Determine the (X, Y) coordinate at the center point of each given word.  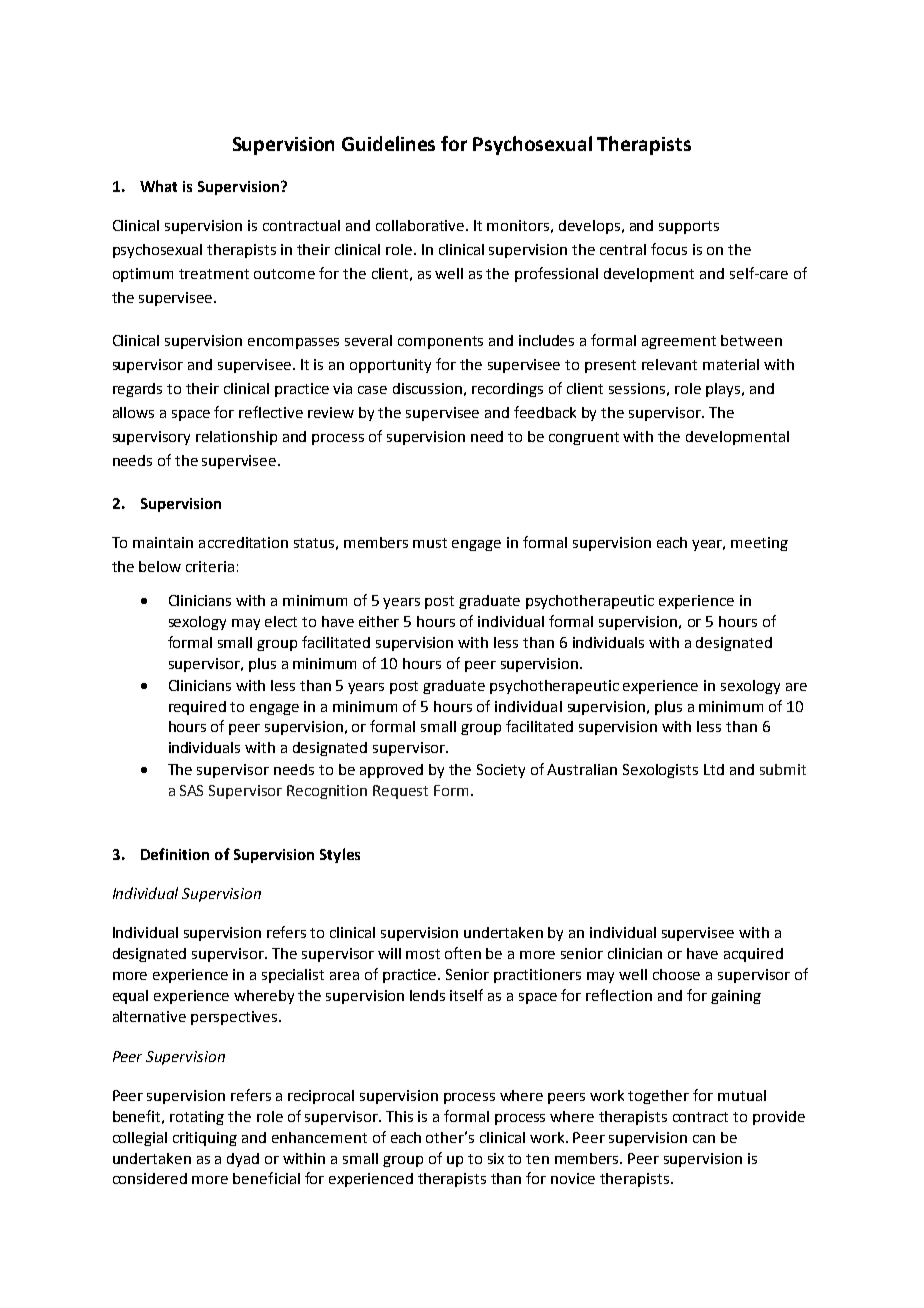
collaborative (421, 225)
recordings (507, 390)
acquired (753, 955)
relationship (236, 438)
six (496, 1158)
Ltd (714, 769)
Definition (175, 854)
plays (723, 390)
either (379, 621)
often (463, 953)
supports (689, 227)
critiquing (205, 1139)
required (197, 708)
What (158, 186)
